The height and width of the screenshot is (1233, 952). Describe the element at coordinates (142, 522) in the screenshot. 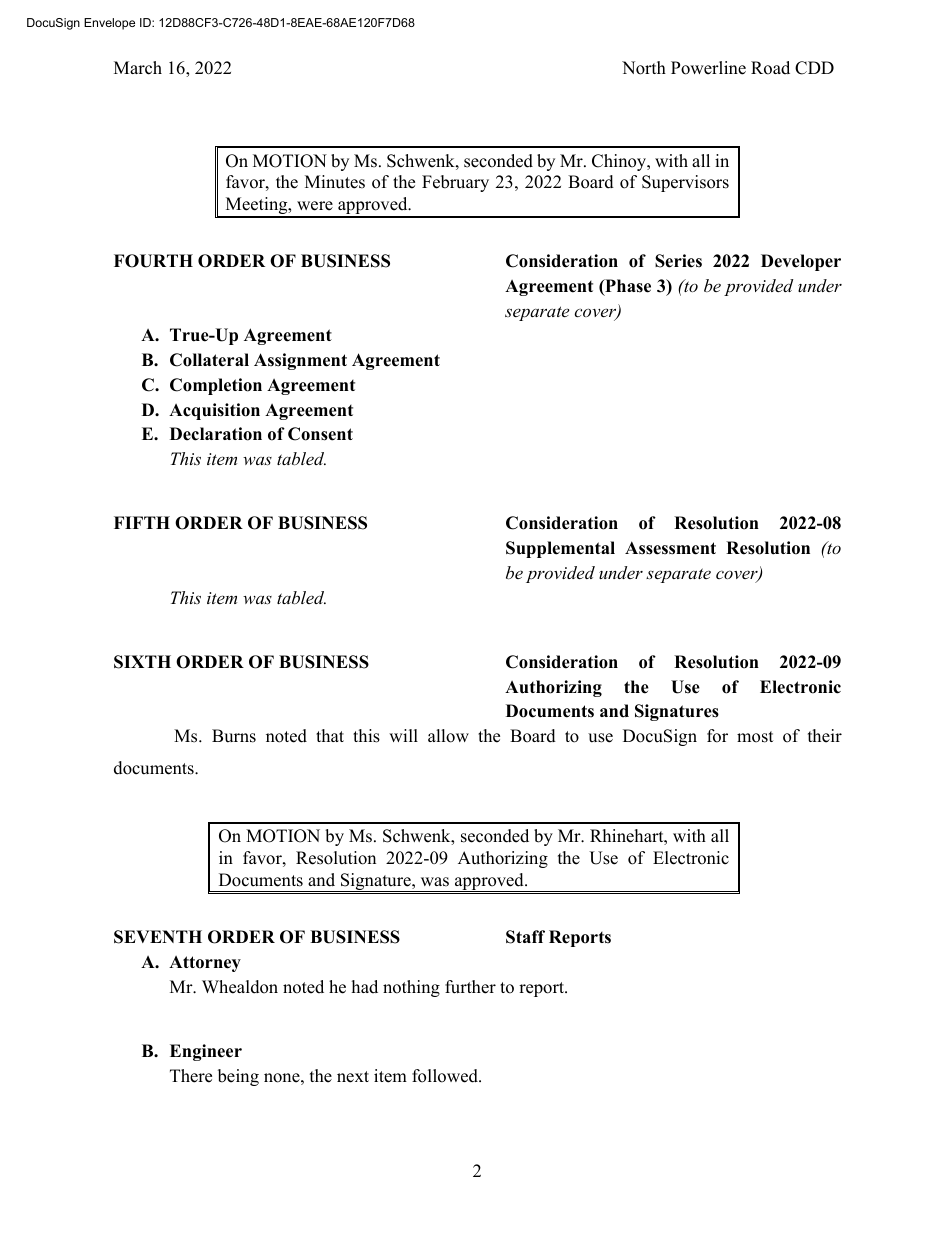

I see `FIFTH` at that location.
